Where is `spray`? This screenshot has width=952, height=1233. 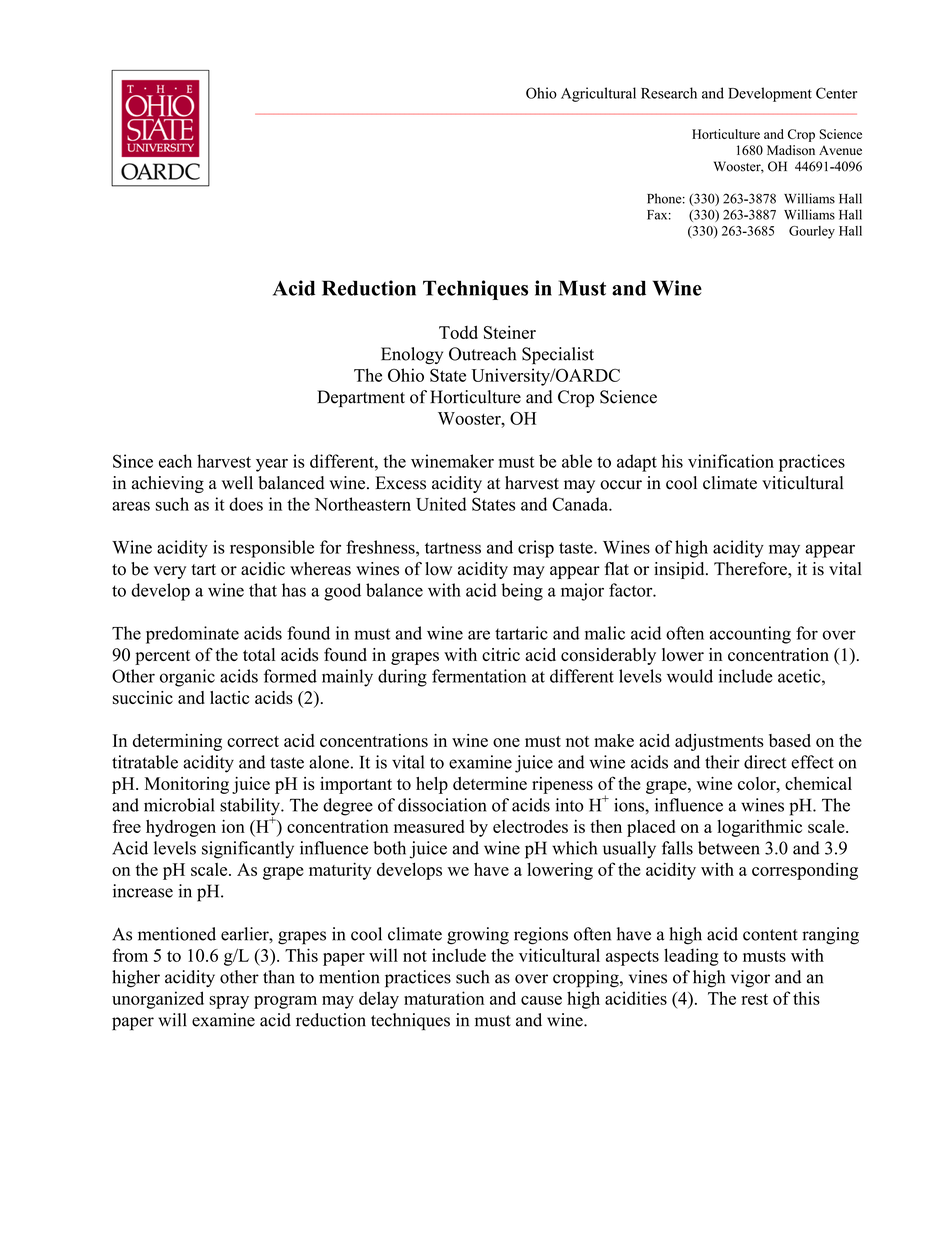
spray is located at coordinates (229, 1002).
